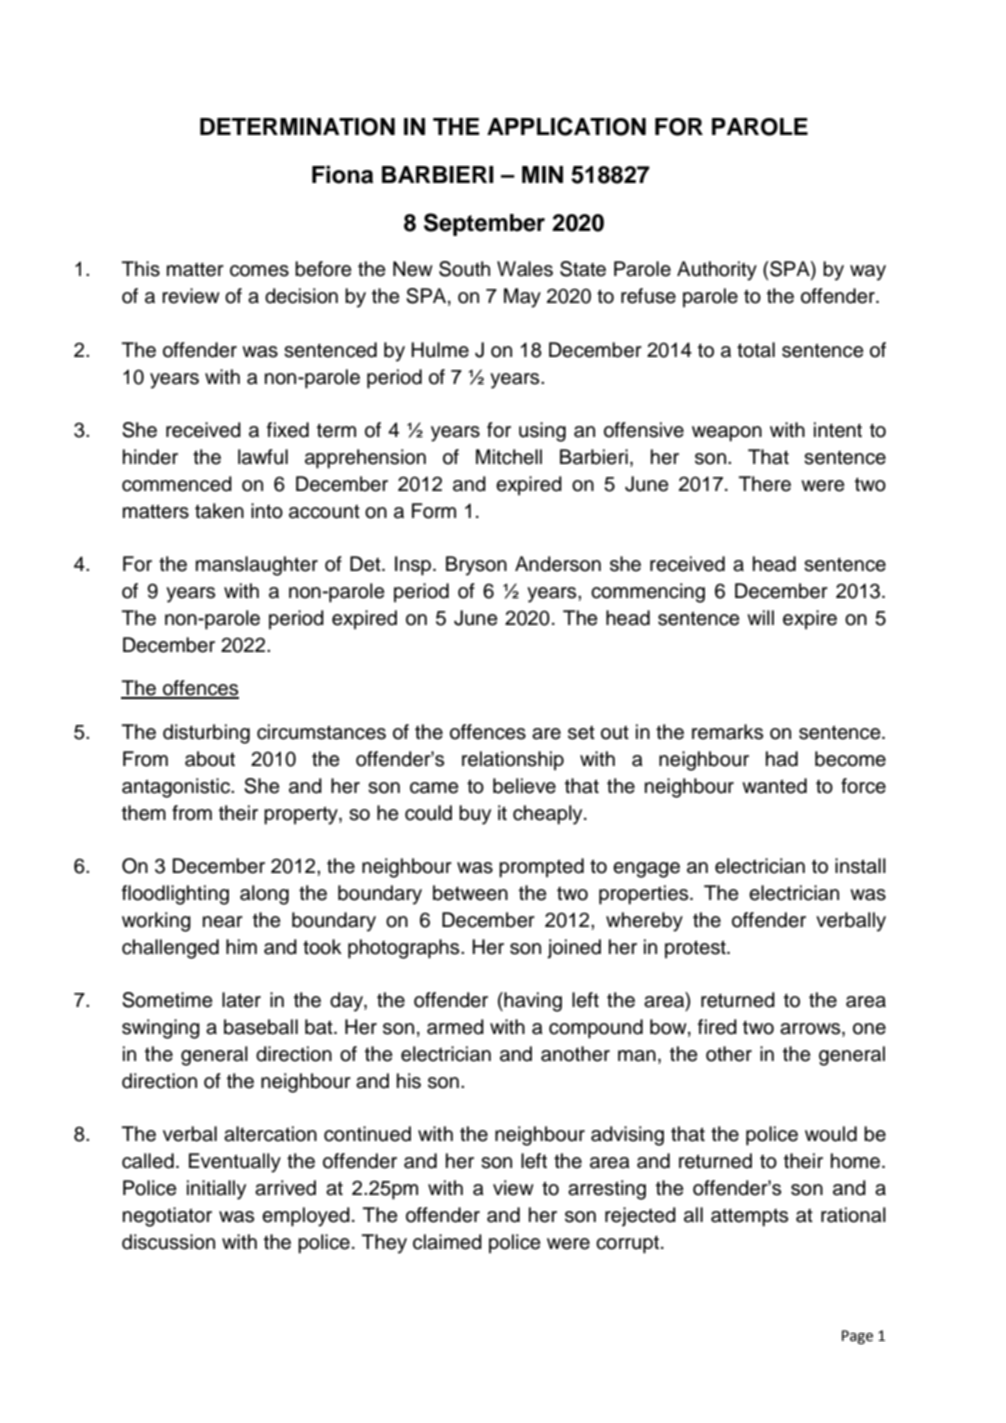  What do you see at coordinates (513, 761) in the screenshot?
I see `relationship` at bounding box center [513, 761].
